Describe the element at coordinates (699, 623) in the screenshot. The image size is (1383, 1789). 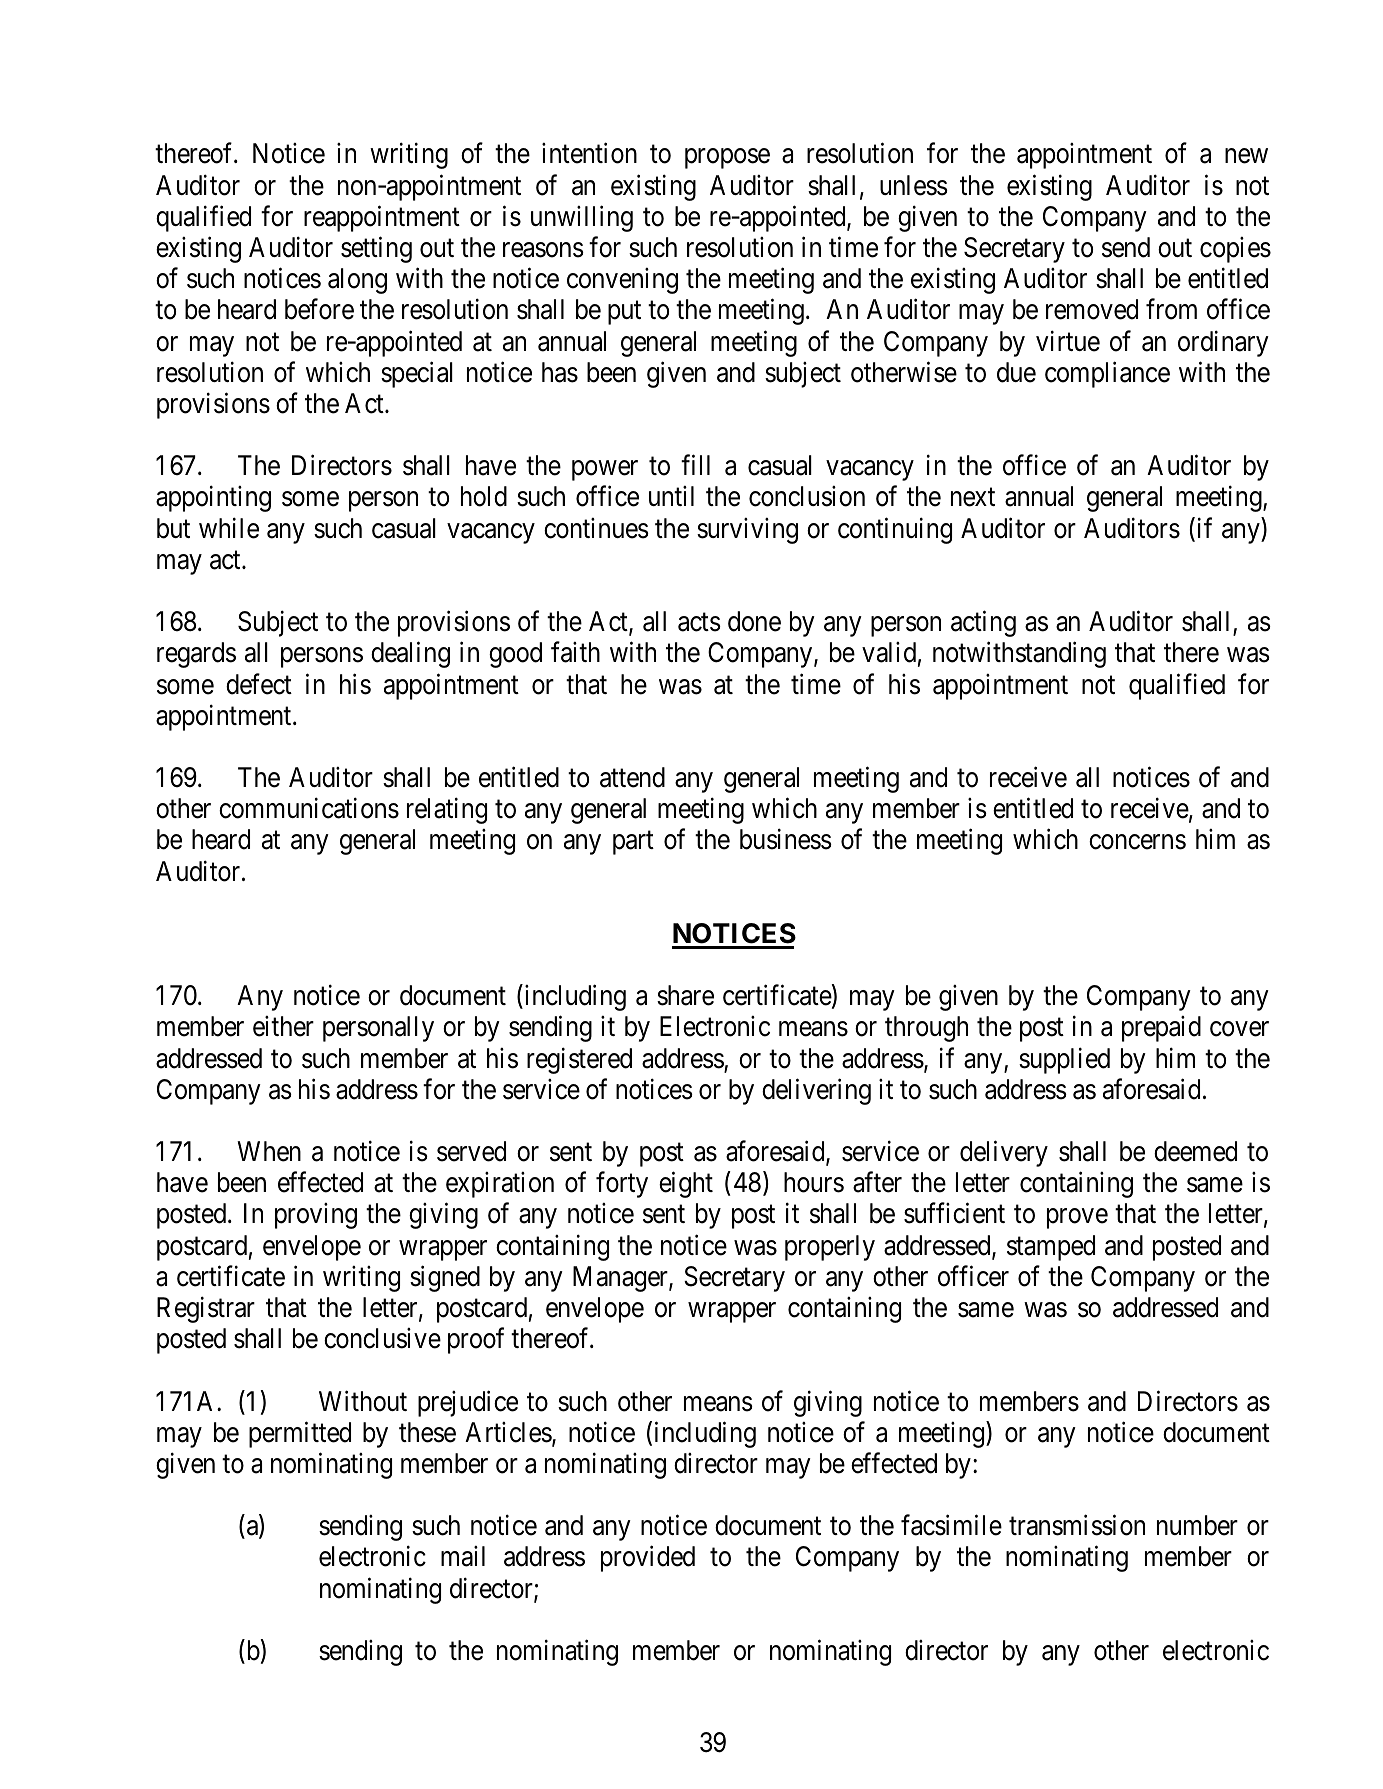
I see `acts` at that location.
